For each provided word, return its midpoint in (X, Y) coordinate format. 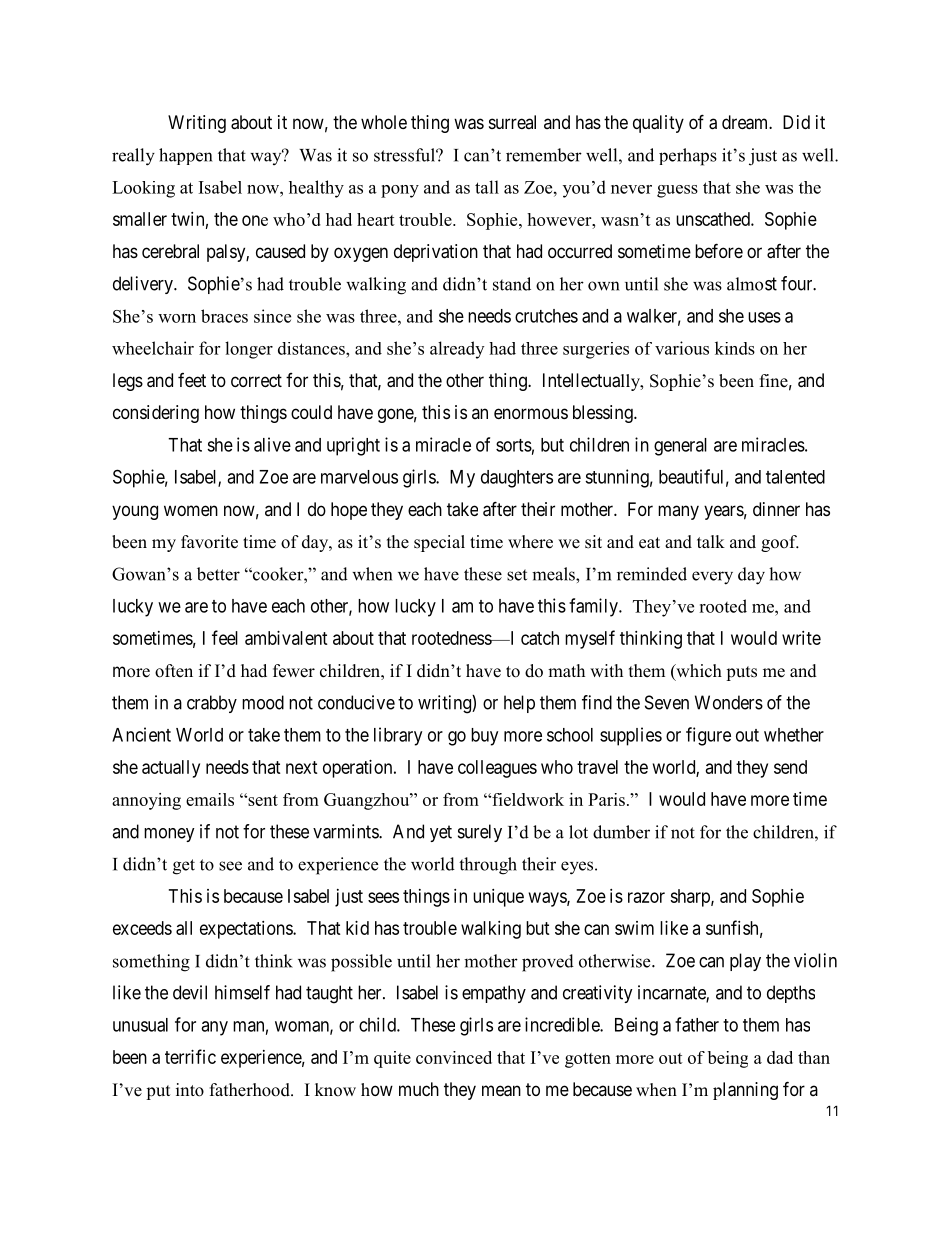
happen (185, 156)
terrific (190, 1056)
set (517, 575)
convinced (454, 1057)
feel (225, 637)
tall (487, 187)
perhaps (688, 157)
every (712, 578)
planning (745, 1091)
